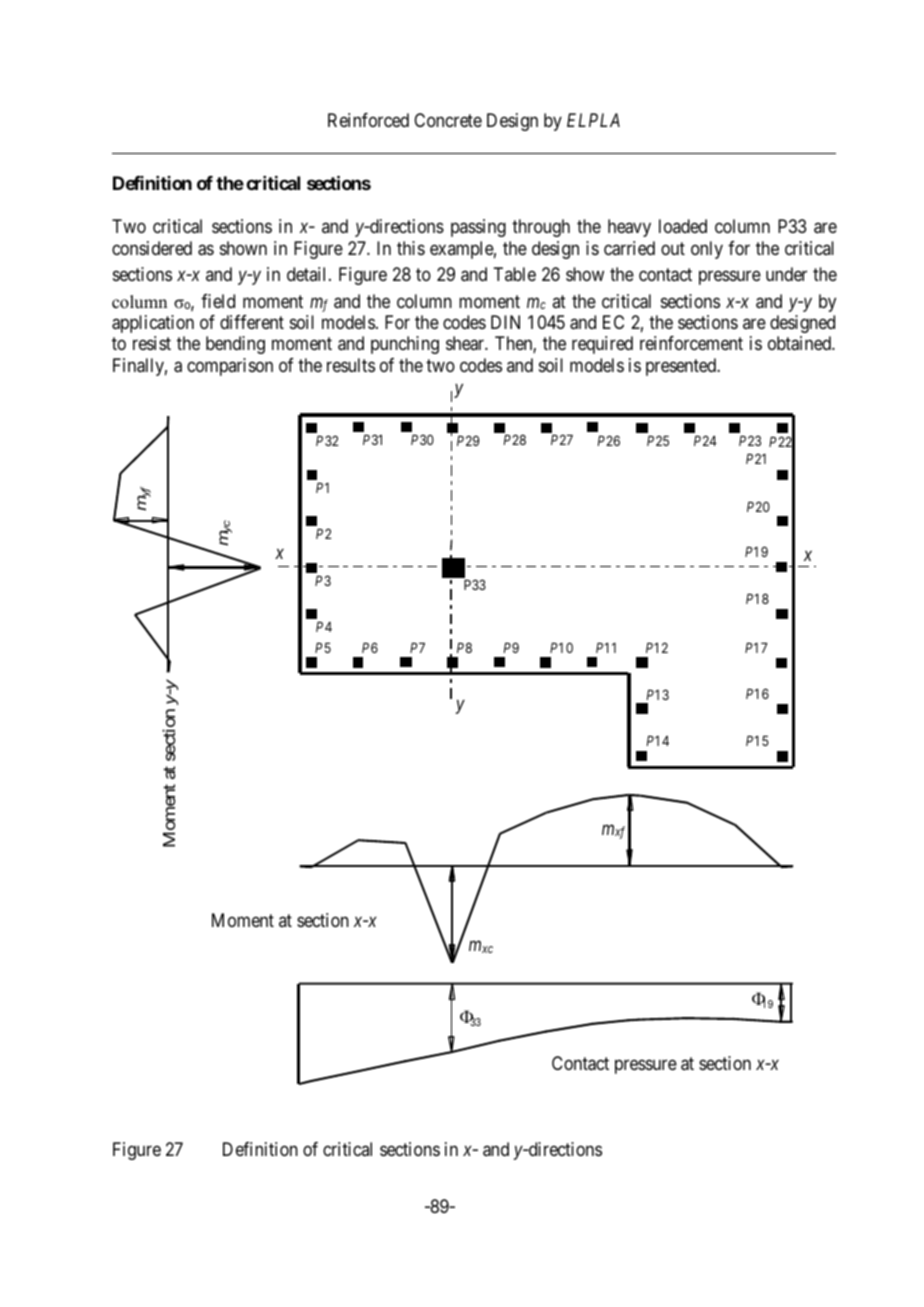 Image resolution: width=924 pixels, height=1307 pixels. Describe the element at coordinates (514, 274) in the screenshot. I see `Table` at that location.
